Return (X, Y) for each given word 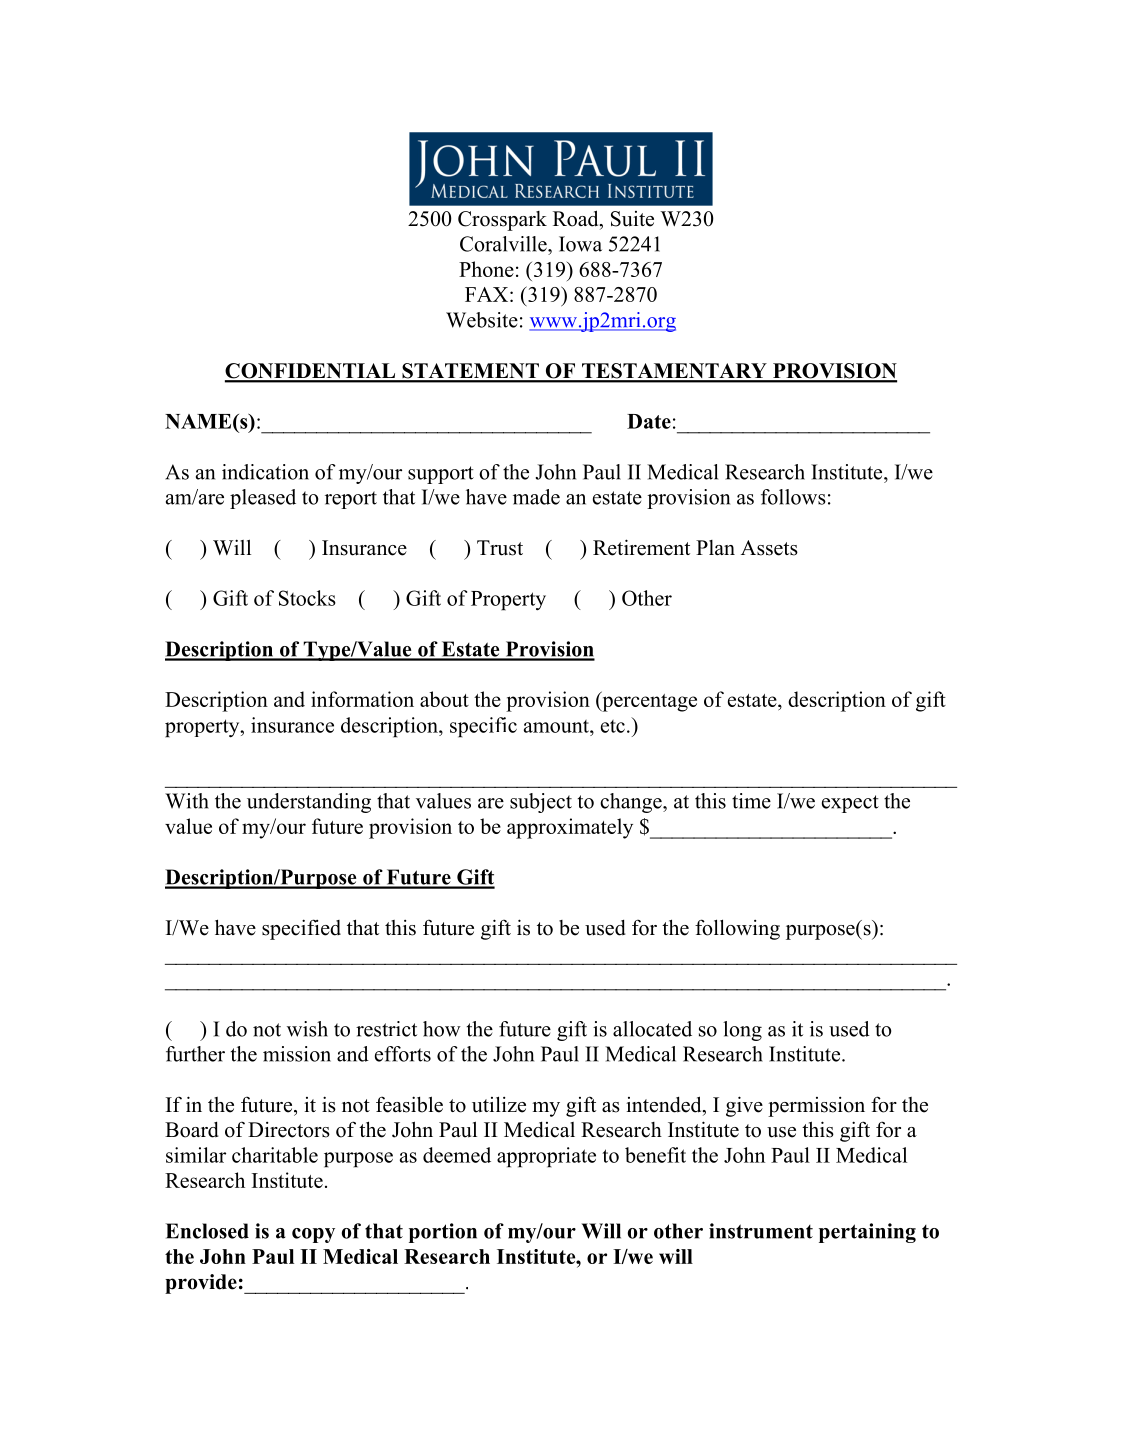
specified (301, 929)
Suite (632, 219)
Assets (769, 548)
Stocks (307, 598)
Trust (500, 548)
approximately (570, 828)
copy (313, 1235)
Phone (486, 269)
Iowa (580, 244)
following (737, 929)
